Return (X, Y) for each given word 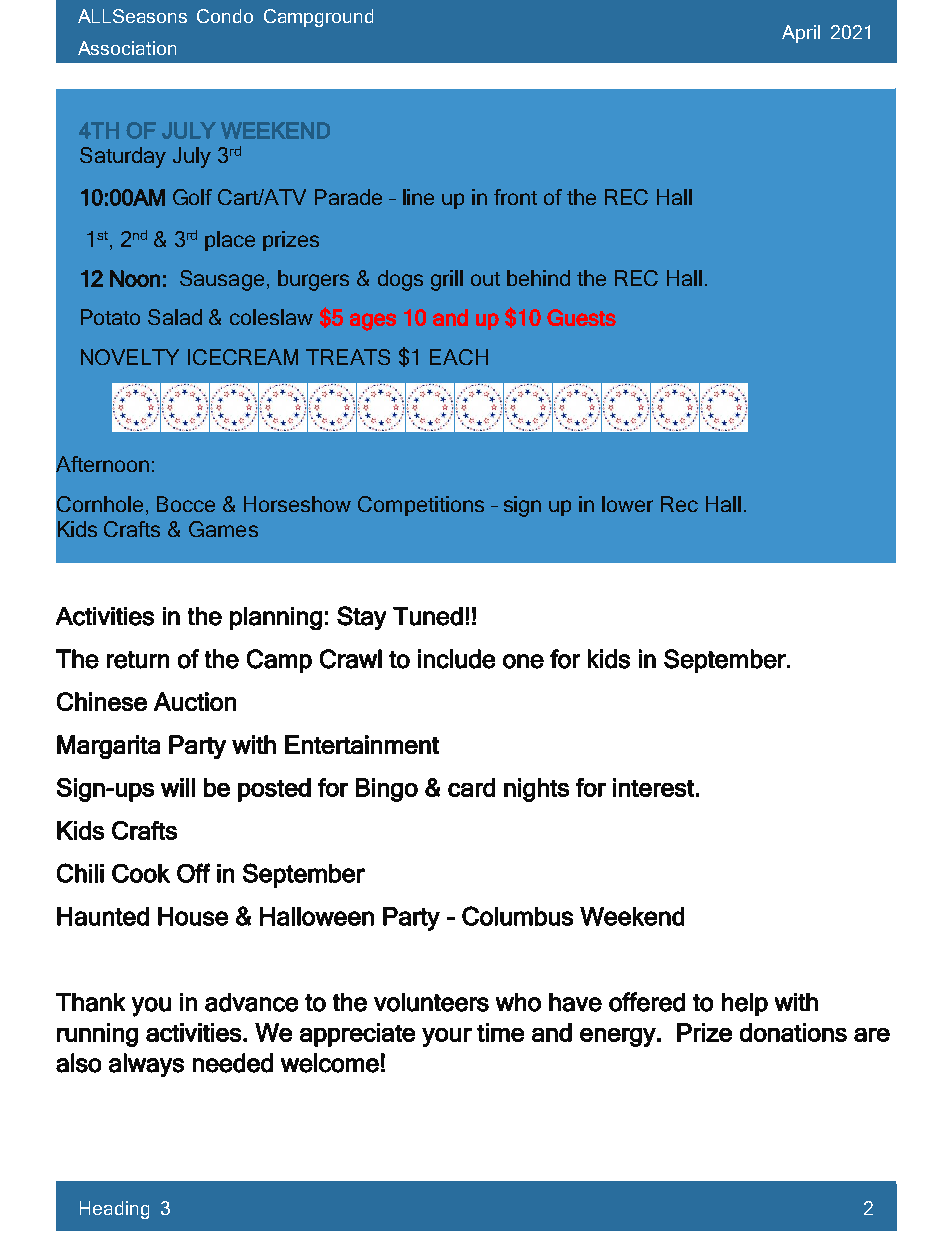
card (471, 787)
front (515, 197)
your (447, 1037)
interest (653, 787)
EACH (459, 357)
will (178, 787)
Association (127, 48)
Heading (114, 1210)
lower (627, 504)
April (801, 34)
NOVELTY (130, 357)
